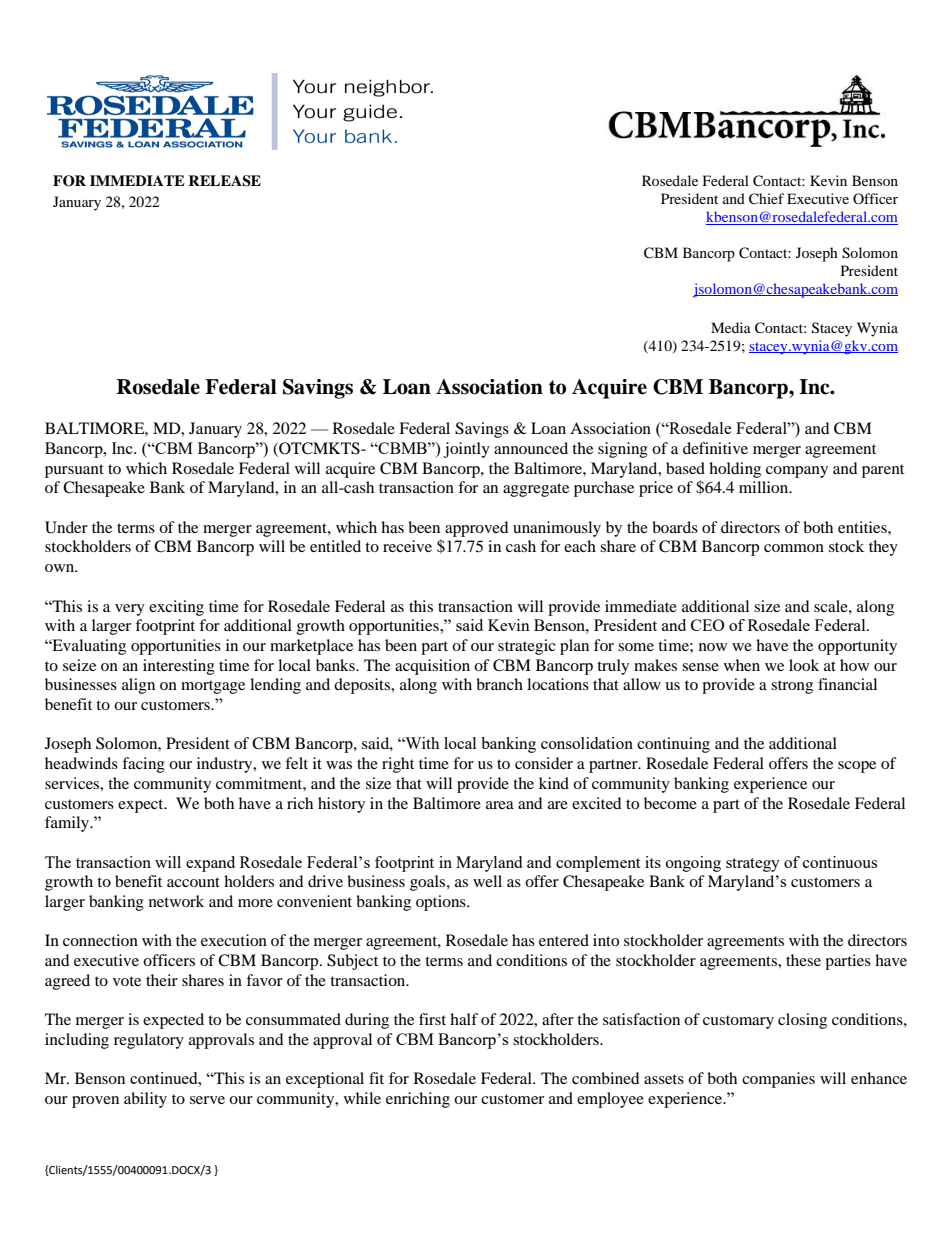  Describe the element at coordinates (74, 471) in the document. I see `pursuant` at that location.
